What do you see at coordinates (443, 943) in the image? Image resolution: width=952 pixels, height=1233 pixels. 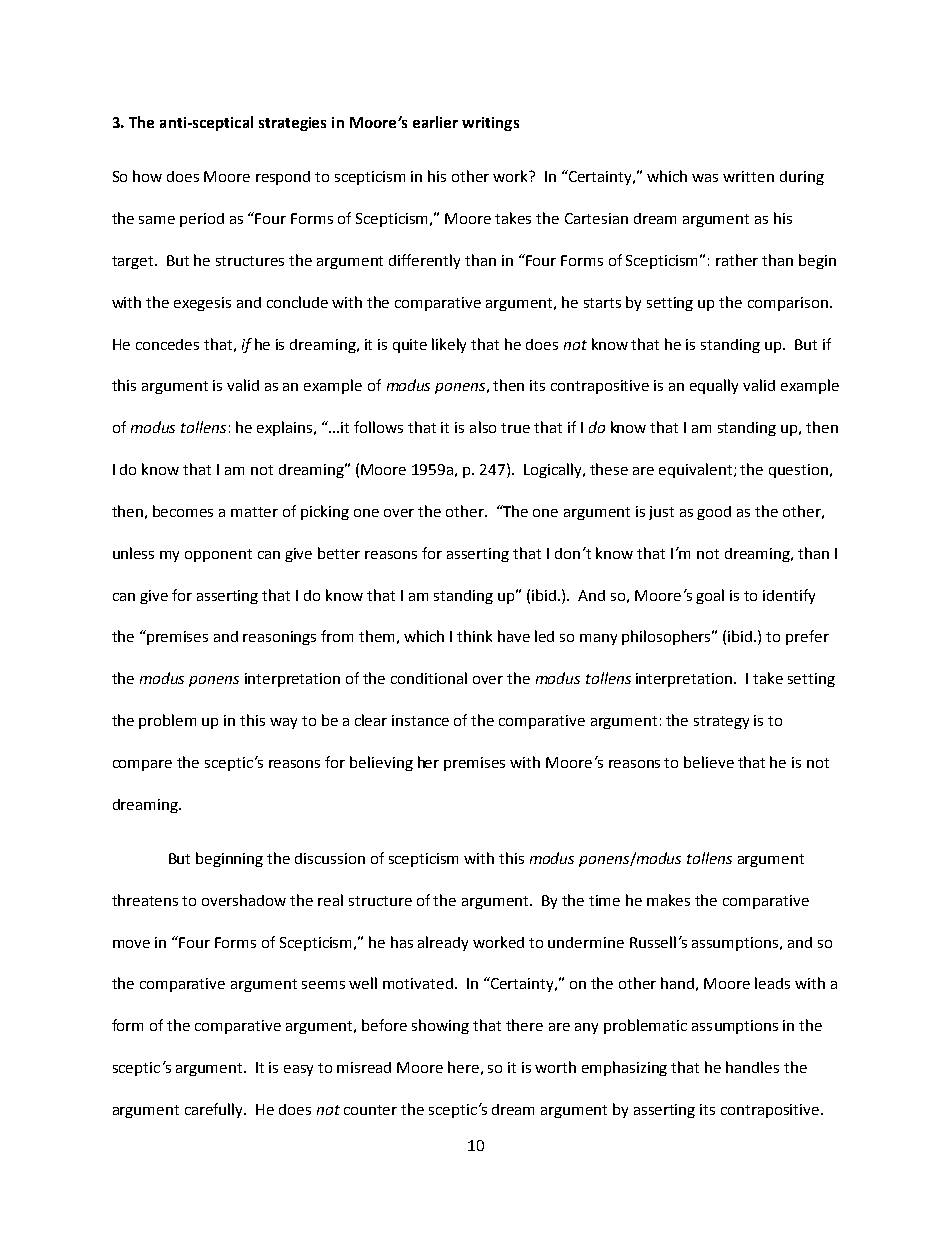 I see `already` at bounding box center [443, 943].
